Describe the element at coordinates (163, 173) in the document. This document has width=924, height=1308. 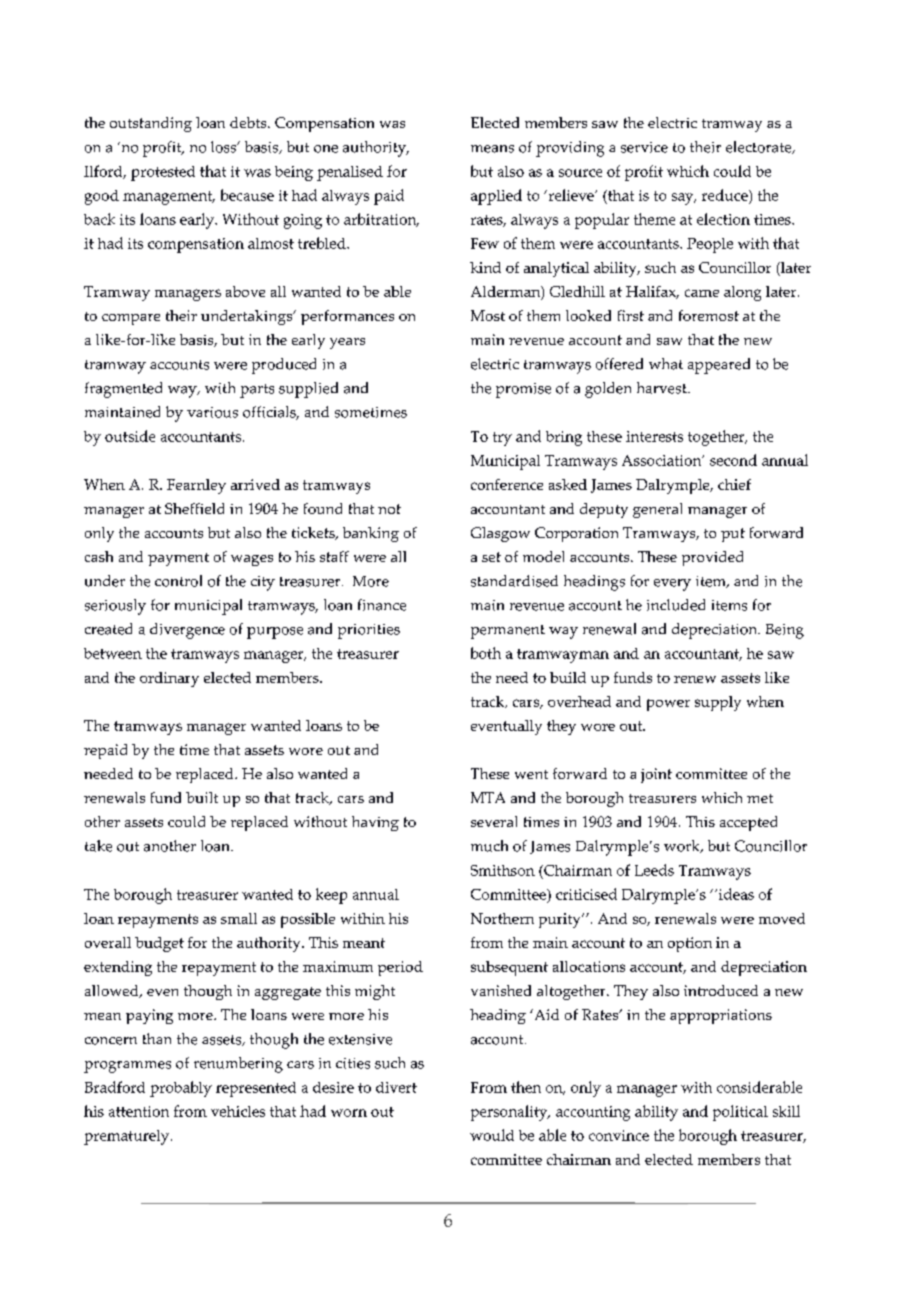
I see `protested` at that location.
